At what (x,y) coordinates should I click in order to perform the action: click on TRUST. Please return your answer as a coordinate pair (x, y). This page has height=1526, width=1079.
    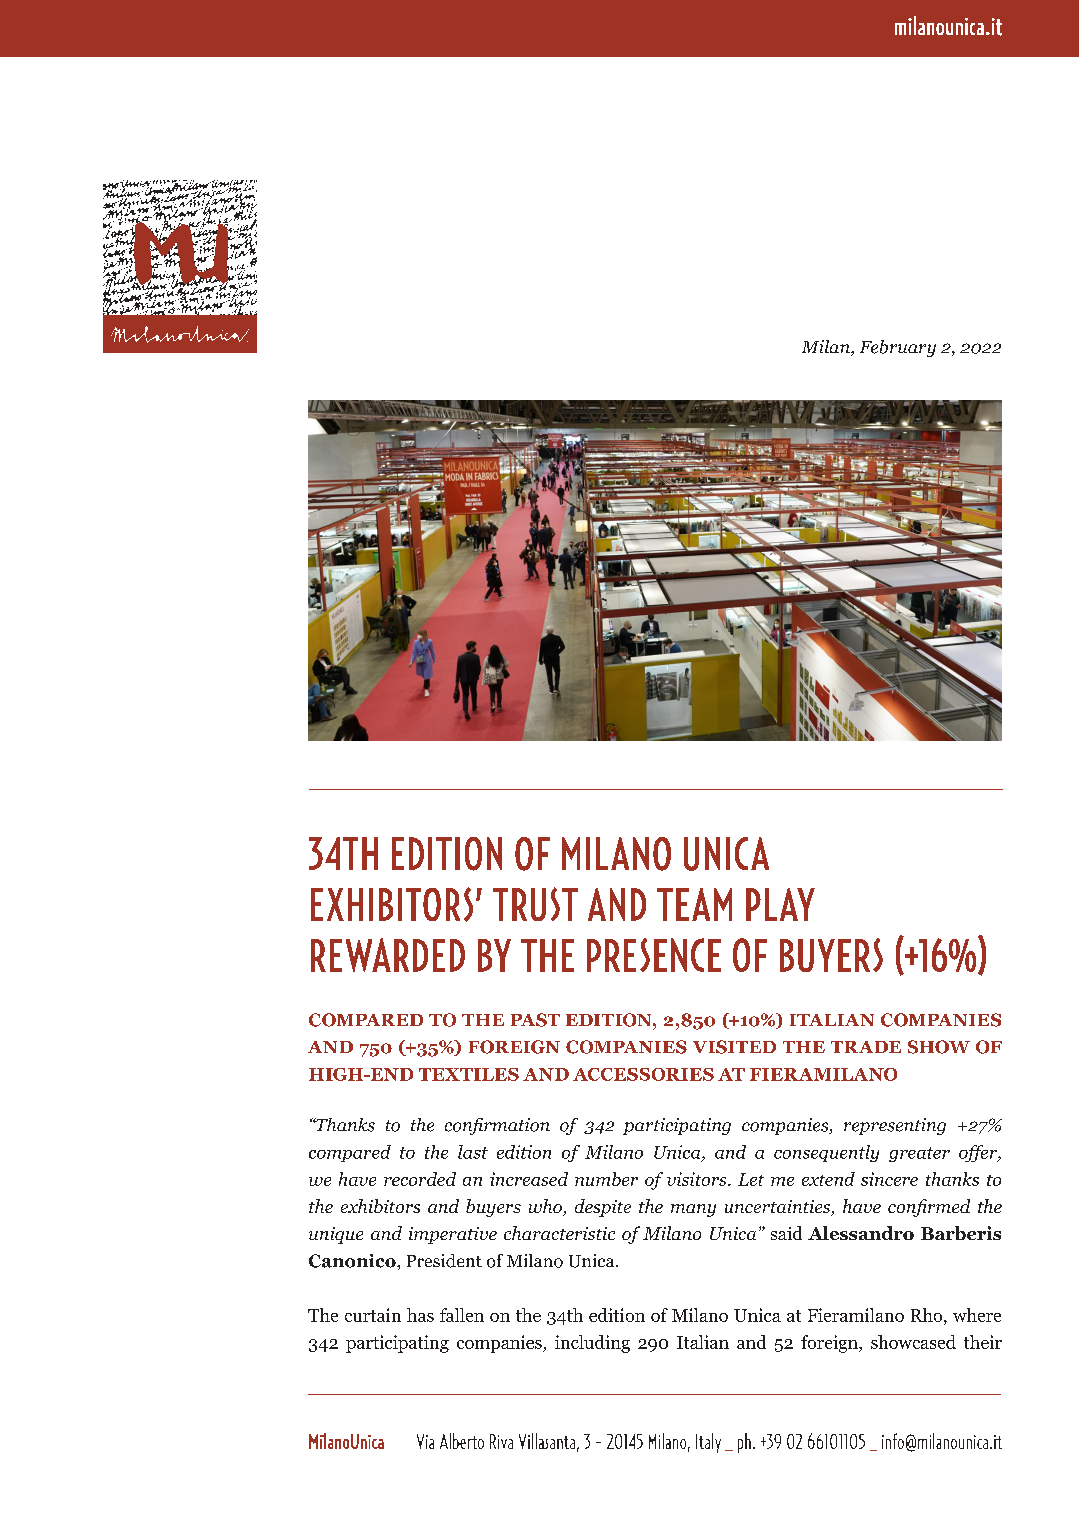
    Looking at the image, I should click on (535, 904).
